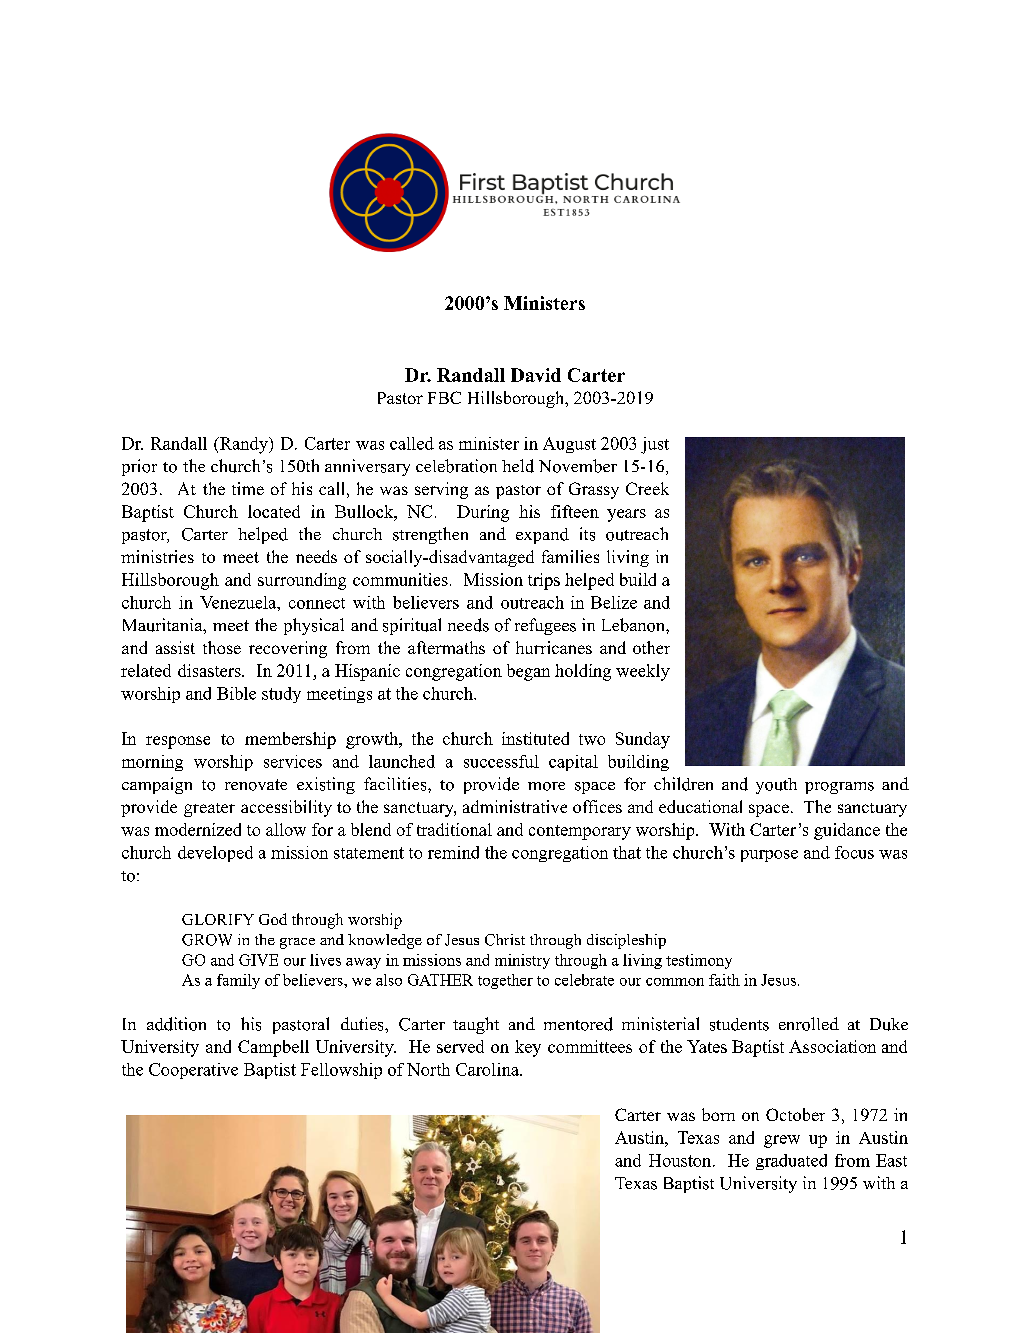 This screenshot has width=1030, height=1333. I want to click on Carolina, so click(488, 1069).
